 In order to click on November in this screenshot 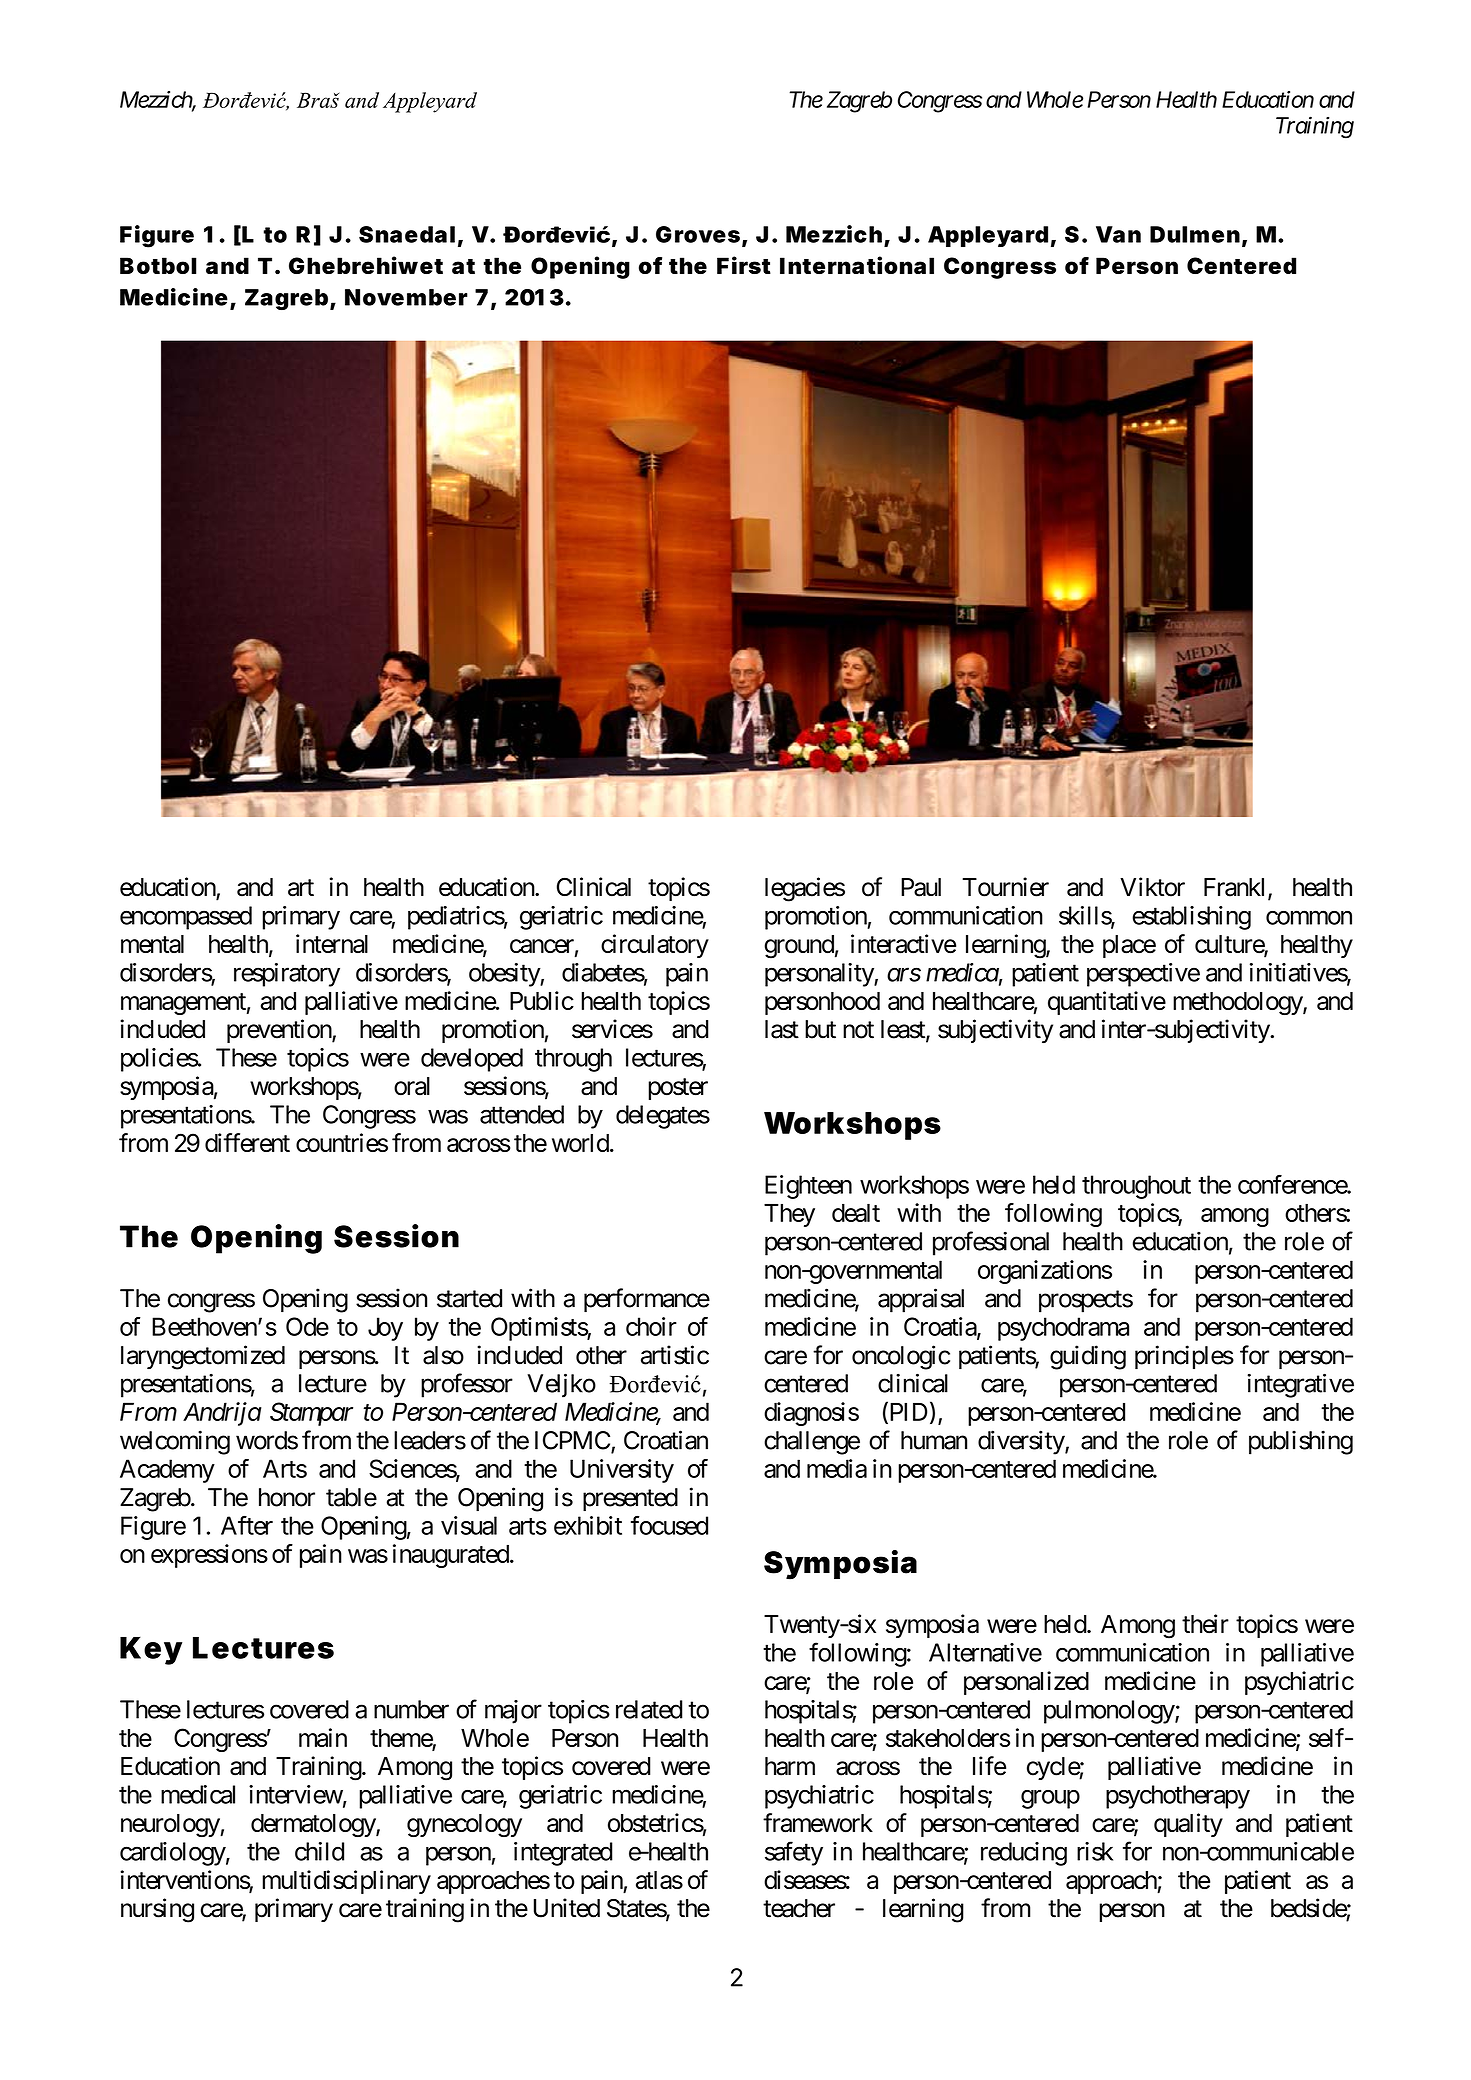, I will do `click(406, 297)`.
